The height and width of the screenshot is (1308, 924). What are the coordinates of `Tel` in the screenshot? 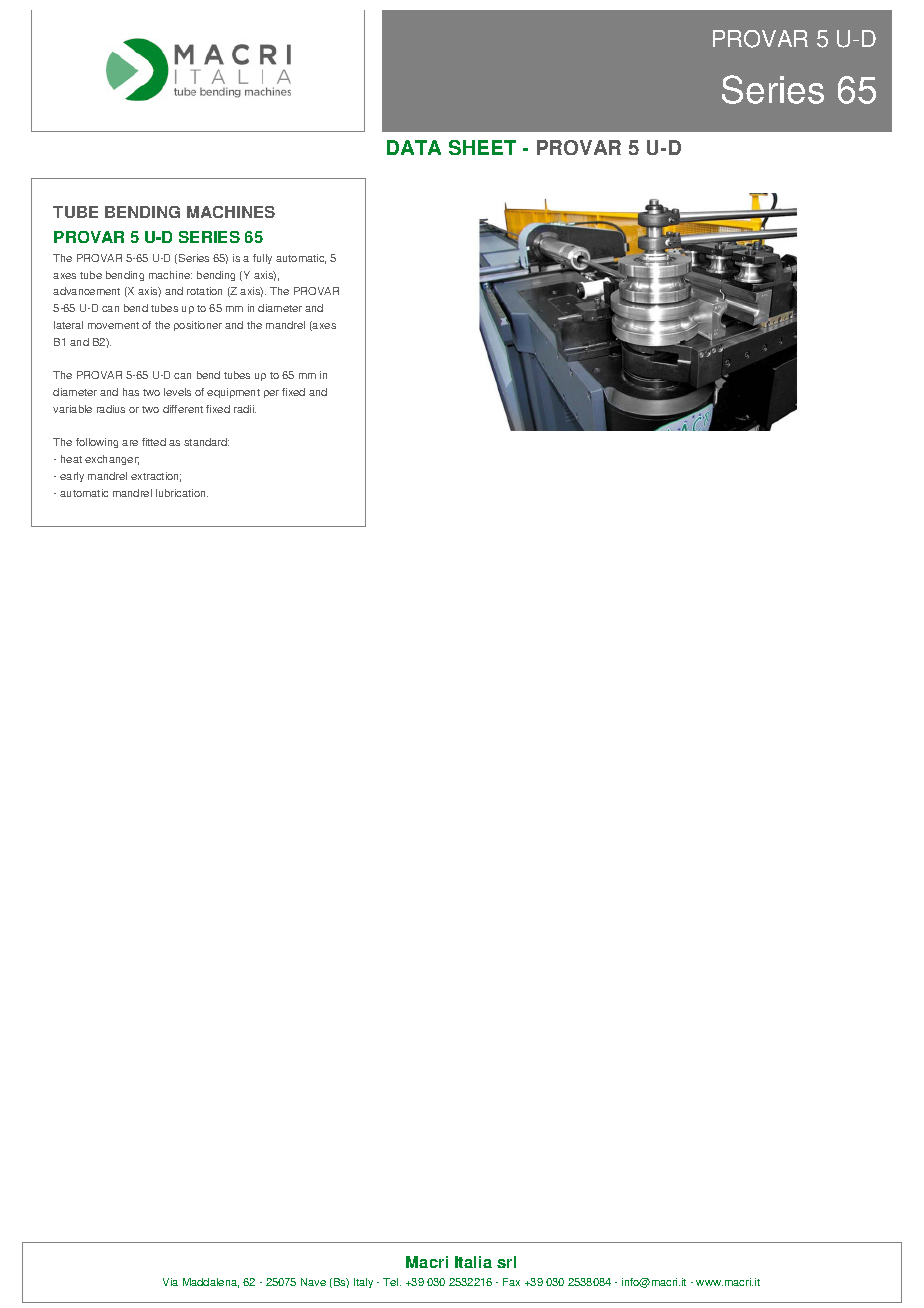 It's located at (392, 1282).
